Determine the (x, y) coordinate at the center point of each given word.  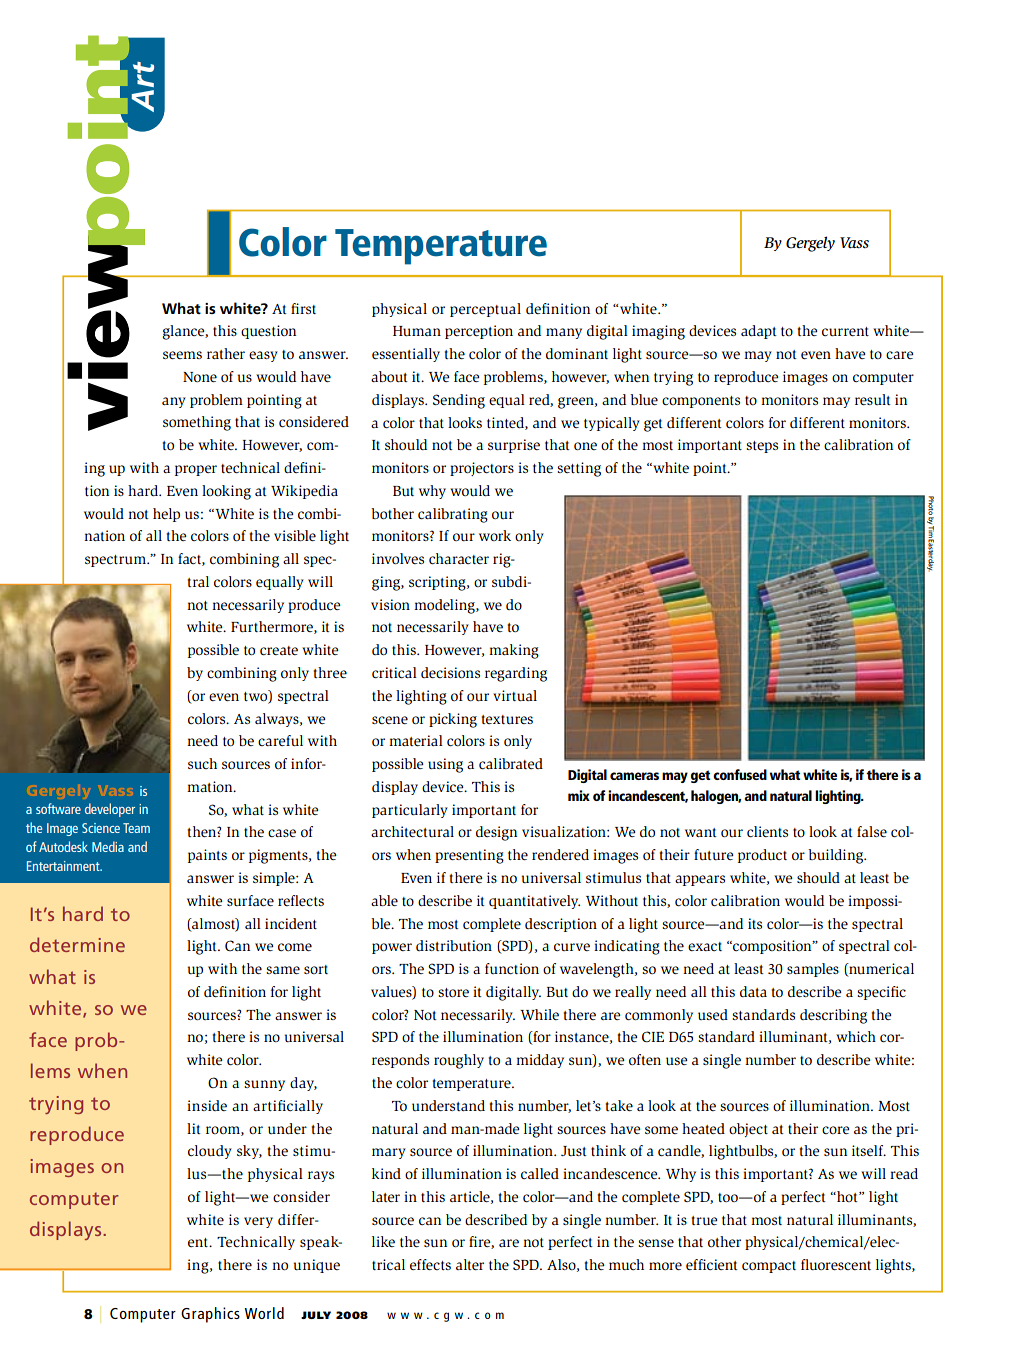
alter (470, 1264)
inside (207, 1105)
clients (767, 831)
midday (540, 1061)
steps (762, 447)
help (166, 515)
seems (182, 355)
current (845, 331)
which (856, 1036)
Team (136, 828)
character (459, 558)
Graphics (210, 1315)
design (496, 833)
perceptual (485, 310)
